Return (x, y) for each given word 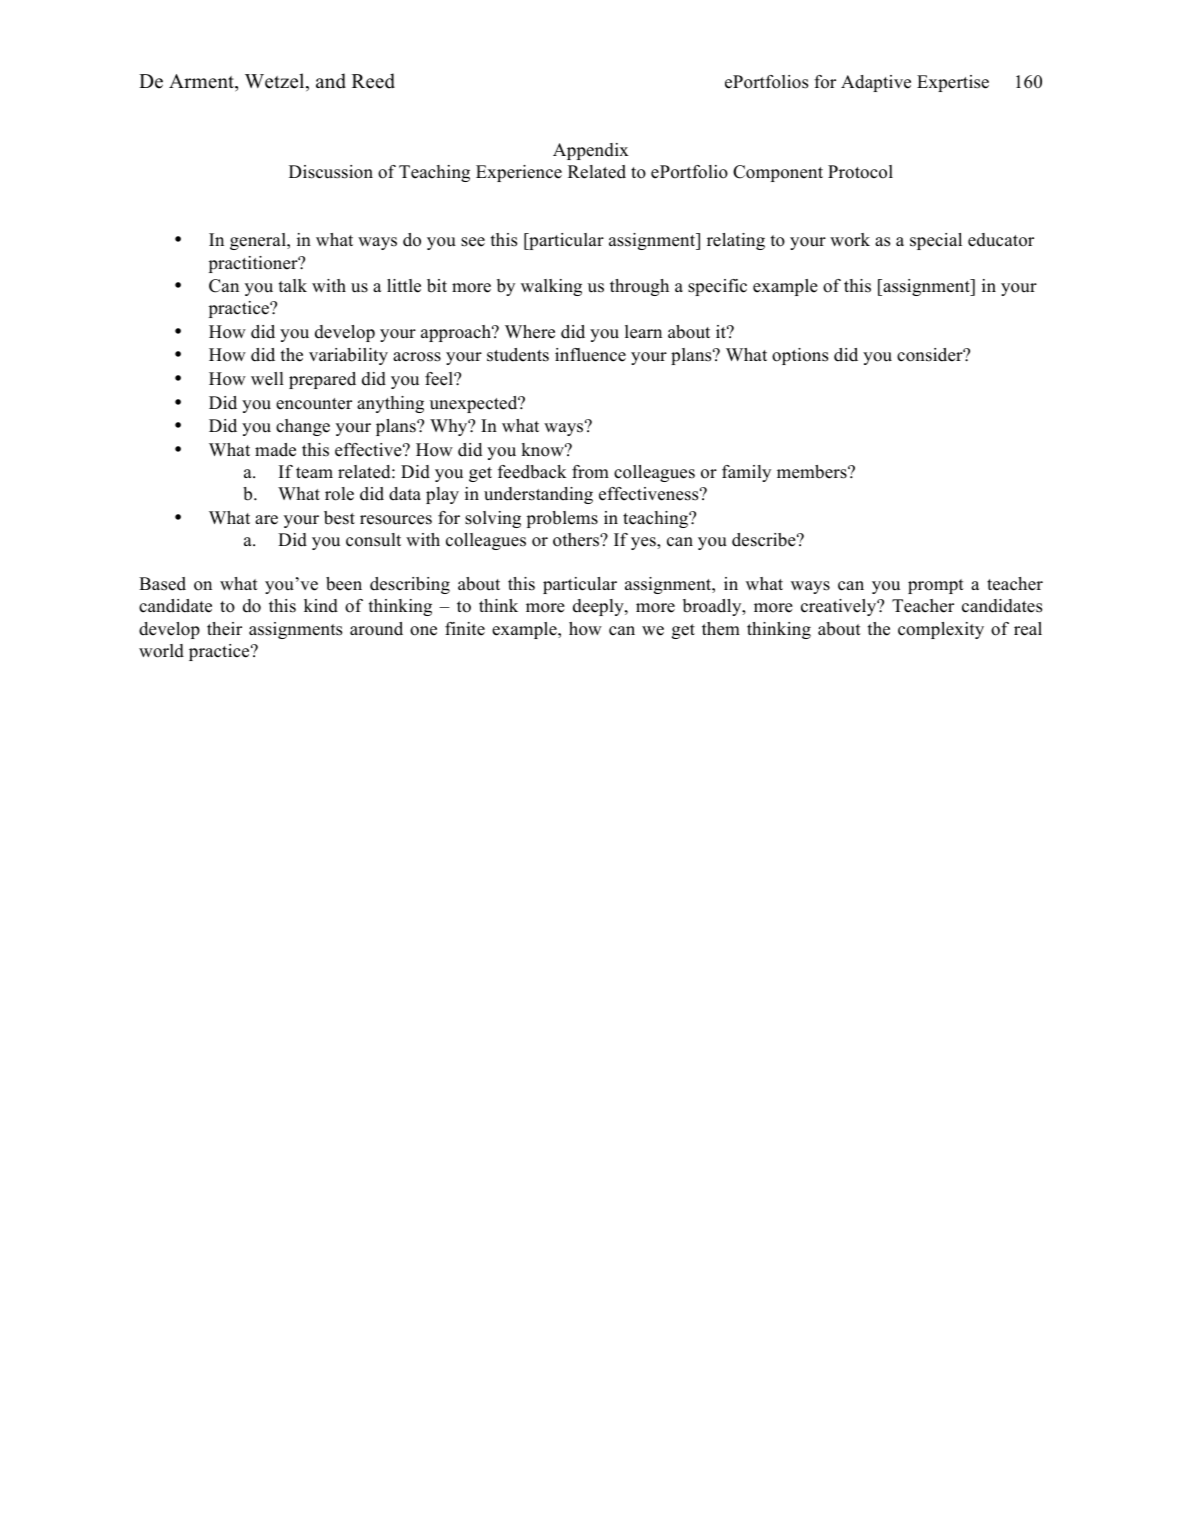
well (267, 379)
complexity (941, 630)
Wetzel (276, 82)
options (800, 356)
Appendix (591, 151)
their (224, 629)
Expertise (953, 83)
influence (590, 355)
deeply (599, 607)
